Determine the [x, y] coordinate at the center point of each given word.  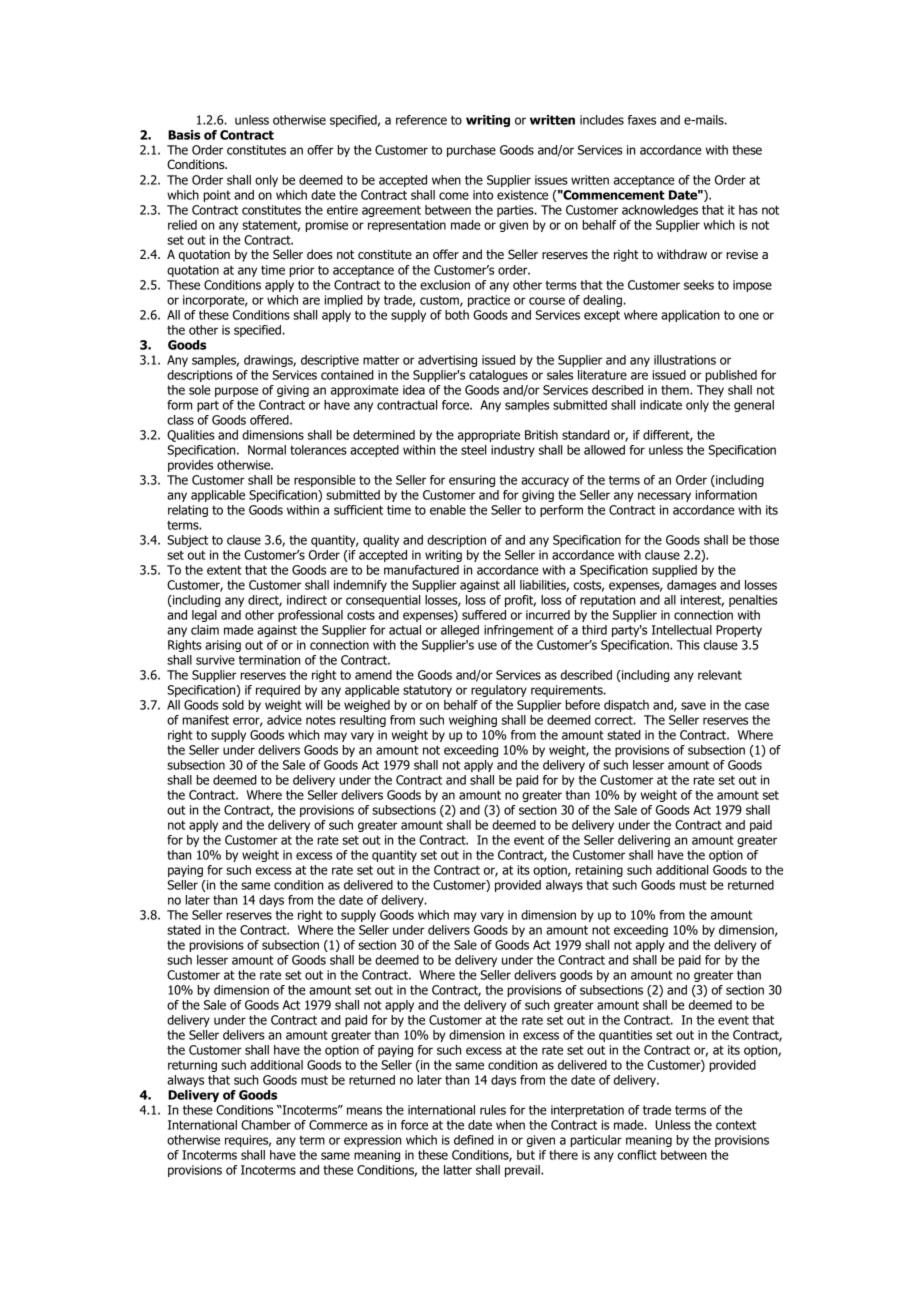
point [217, 196]
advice [284, 720]
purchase [471, 151]
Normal [267, 450]
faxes [642, 120]
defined [474, 1140]
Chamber [266, 1125]
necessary [664, 497]
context [736, 1125]
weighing [473, 721]
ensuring [472, 481]
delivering [644, 841]
